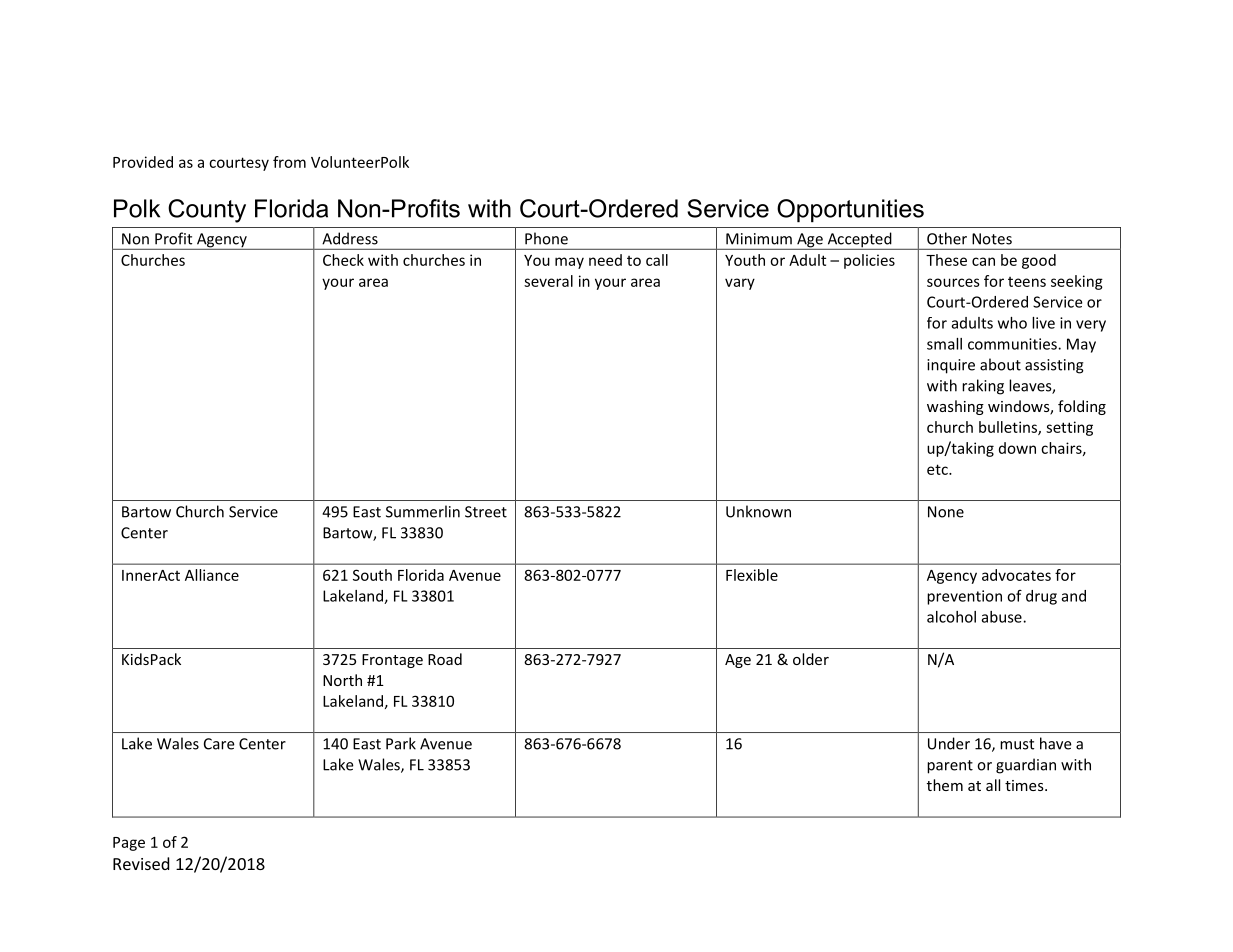  What do you see at coordinates (212, 575) in the image?
I see `Alliance` at bounding box center [212, 575].
